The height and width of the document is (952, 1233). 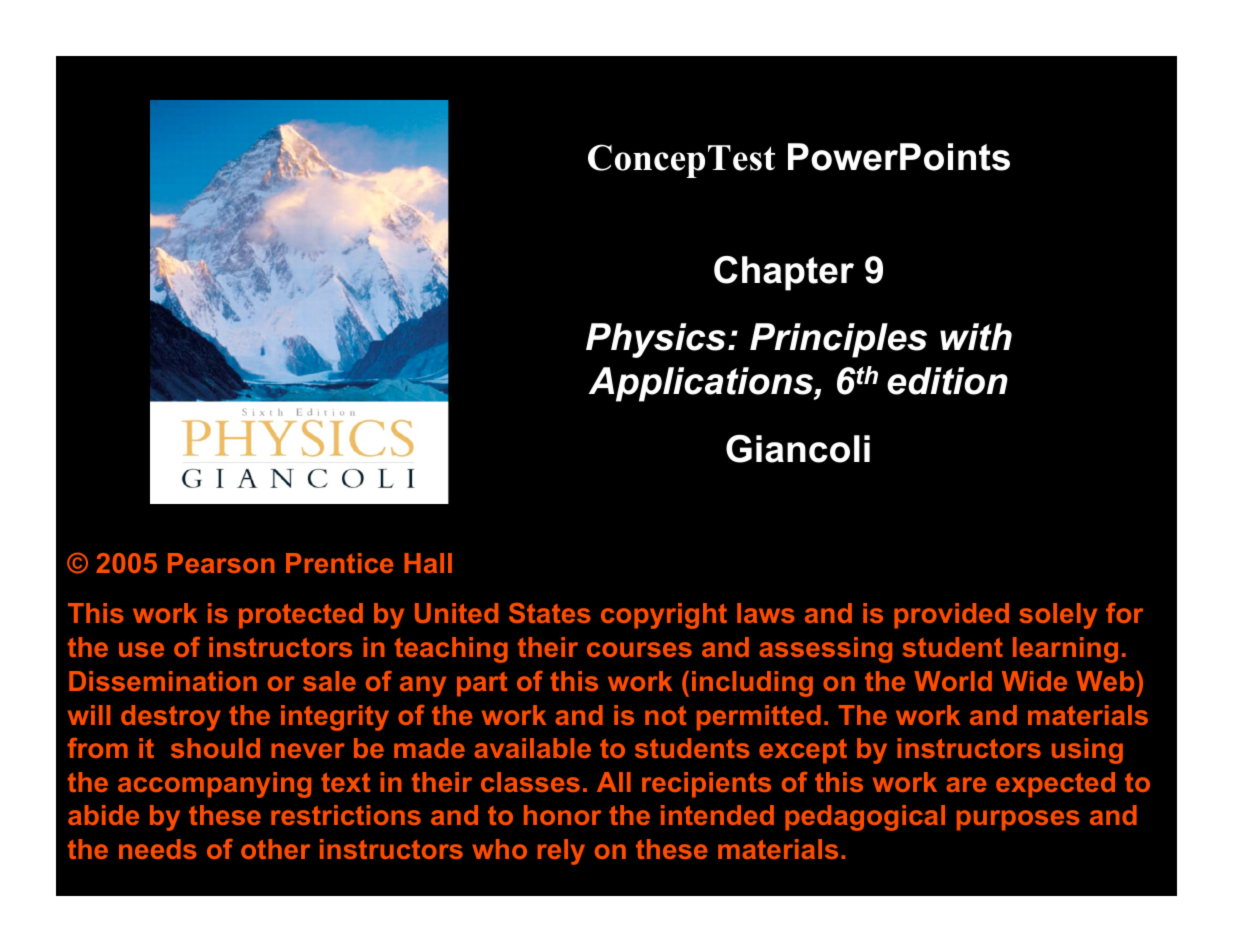 I want to click on Pearson, so click(x=221, y=563).
